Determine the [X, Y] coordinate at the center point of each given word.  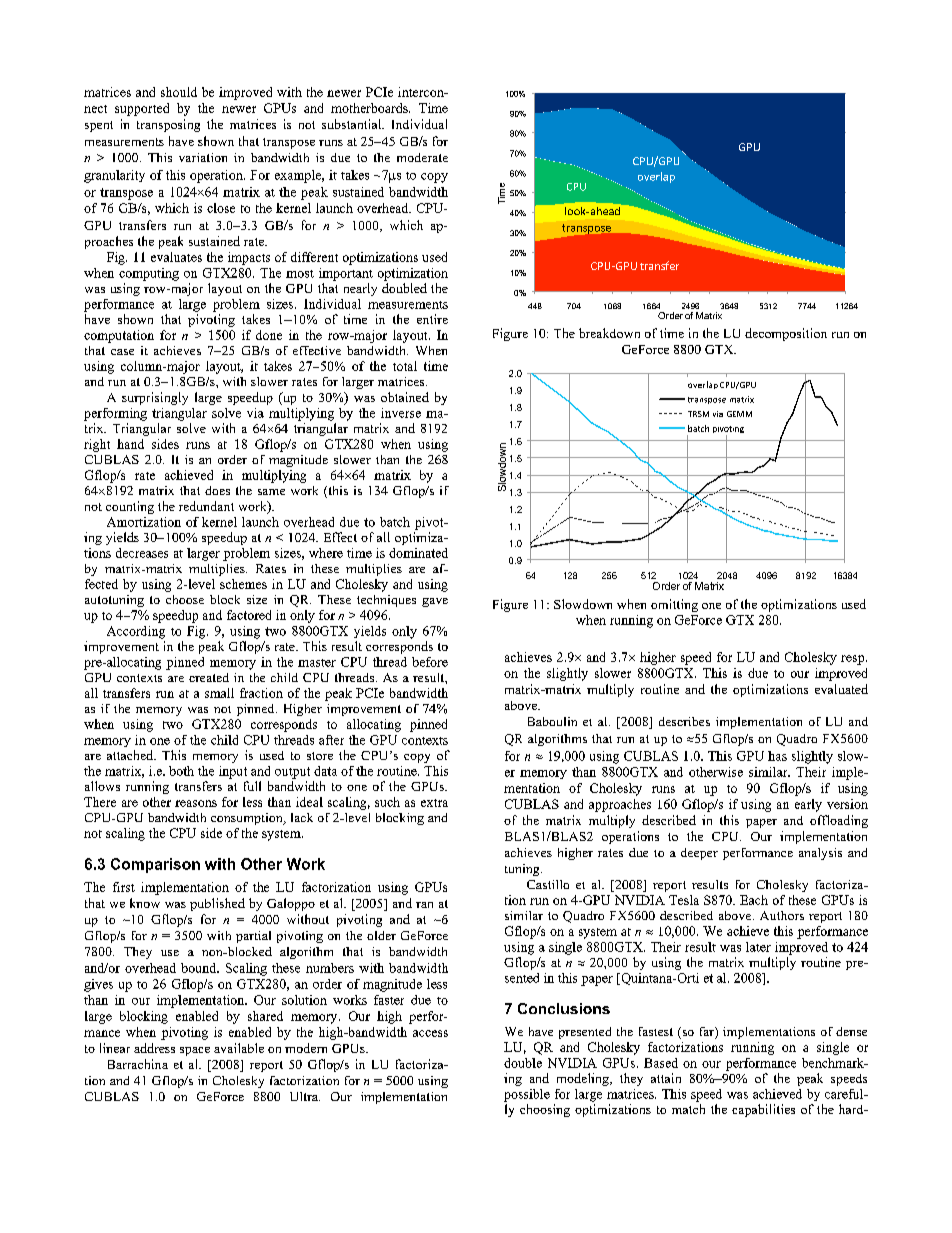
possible [527, 1095]
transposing [168, 125]
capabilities [763, 1110]
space [195, 1051]
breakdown [609, 333]
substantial [353, 124]
